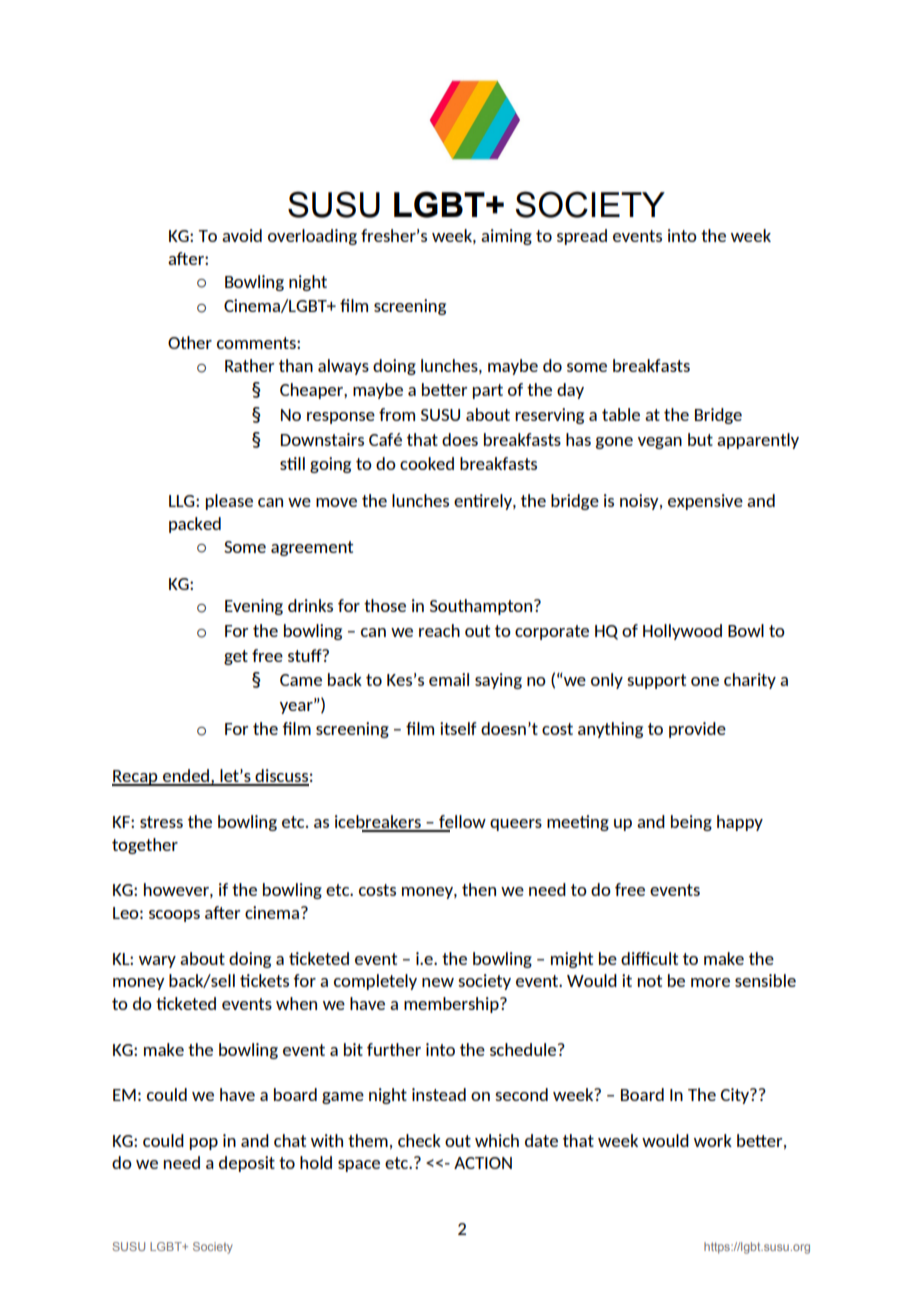 The height and width of the document is (1308, 924). I want to click on then, so click(479, 889).
